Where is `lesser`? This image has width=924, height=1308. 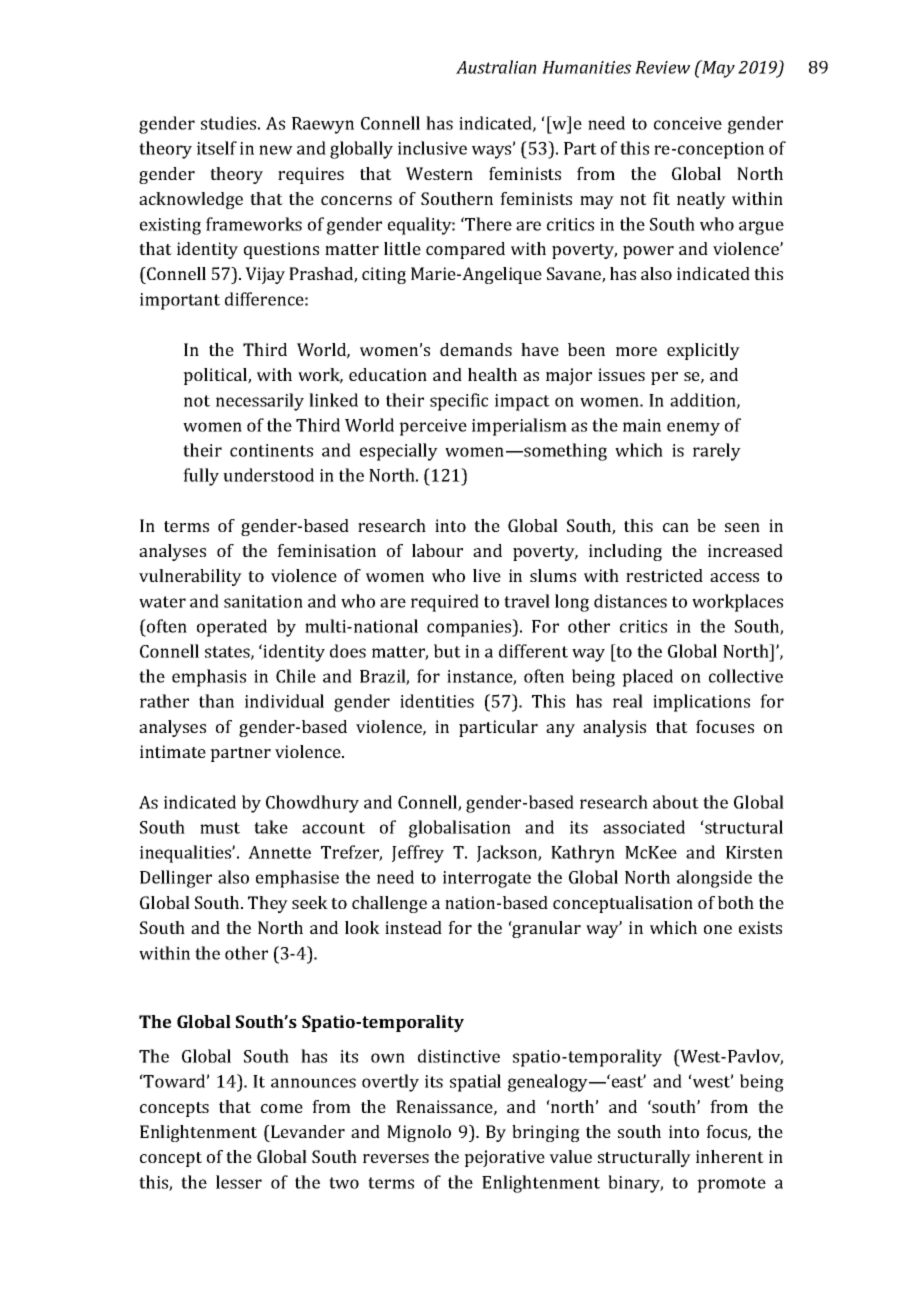
lesser is located at coordinates (239, 1182).
